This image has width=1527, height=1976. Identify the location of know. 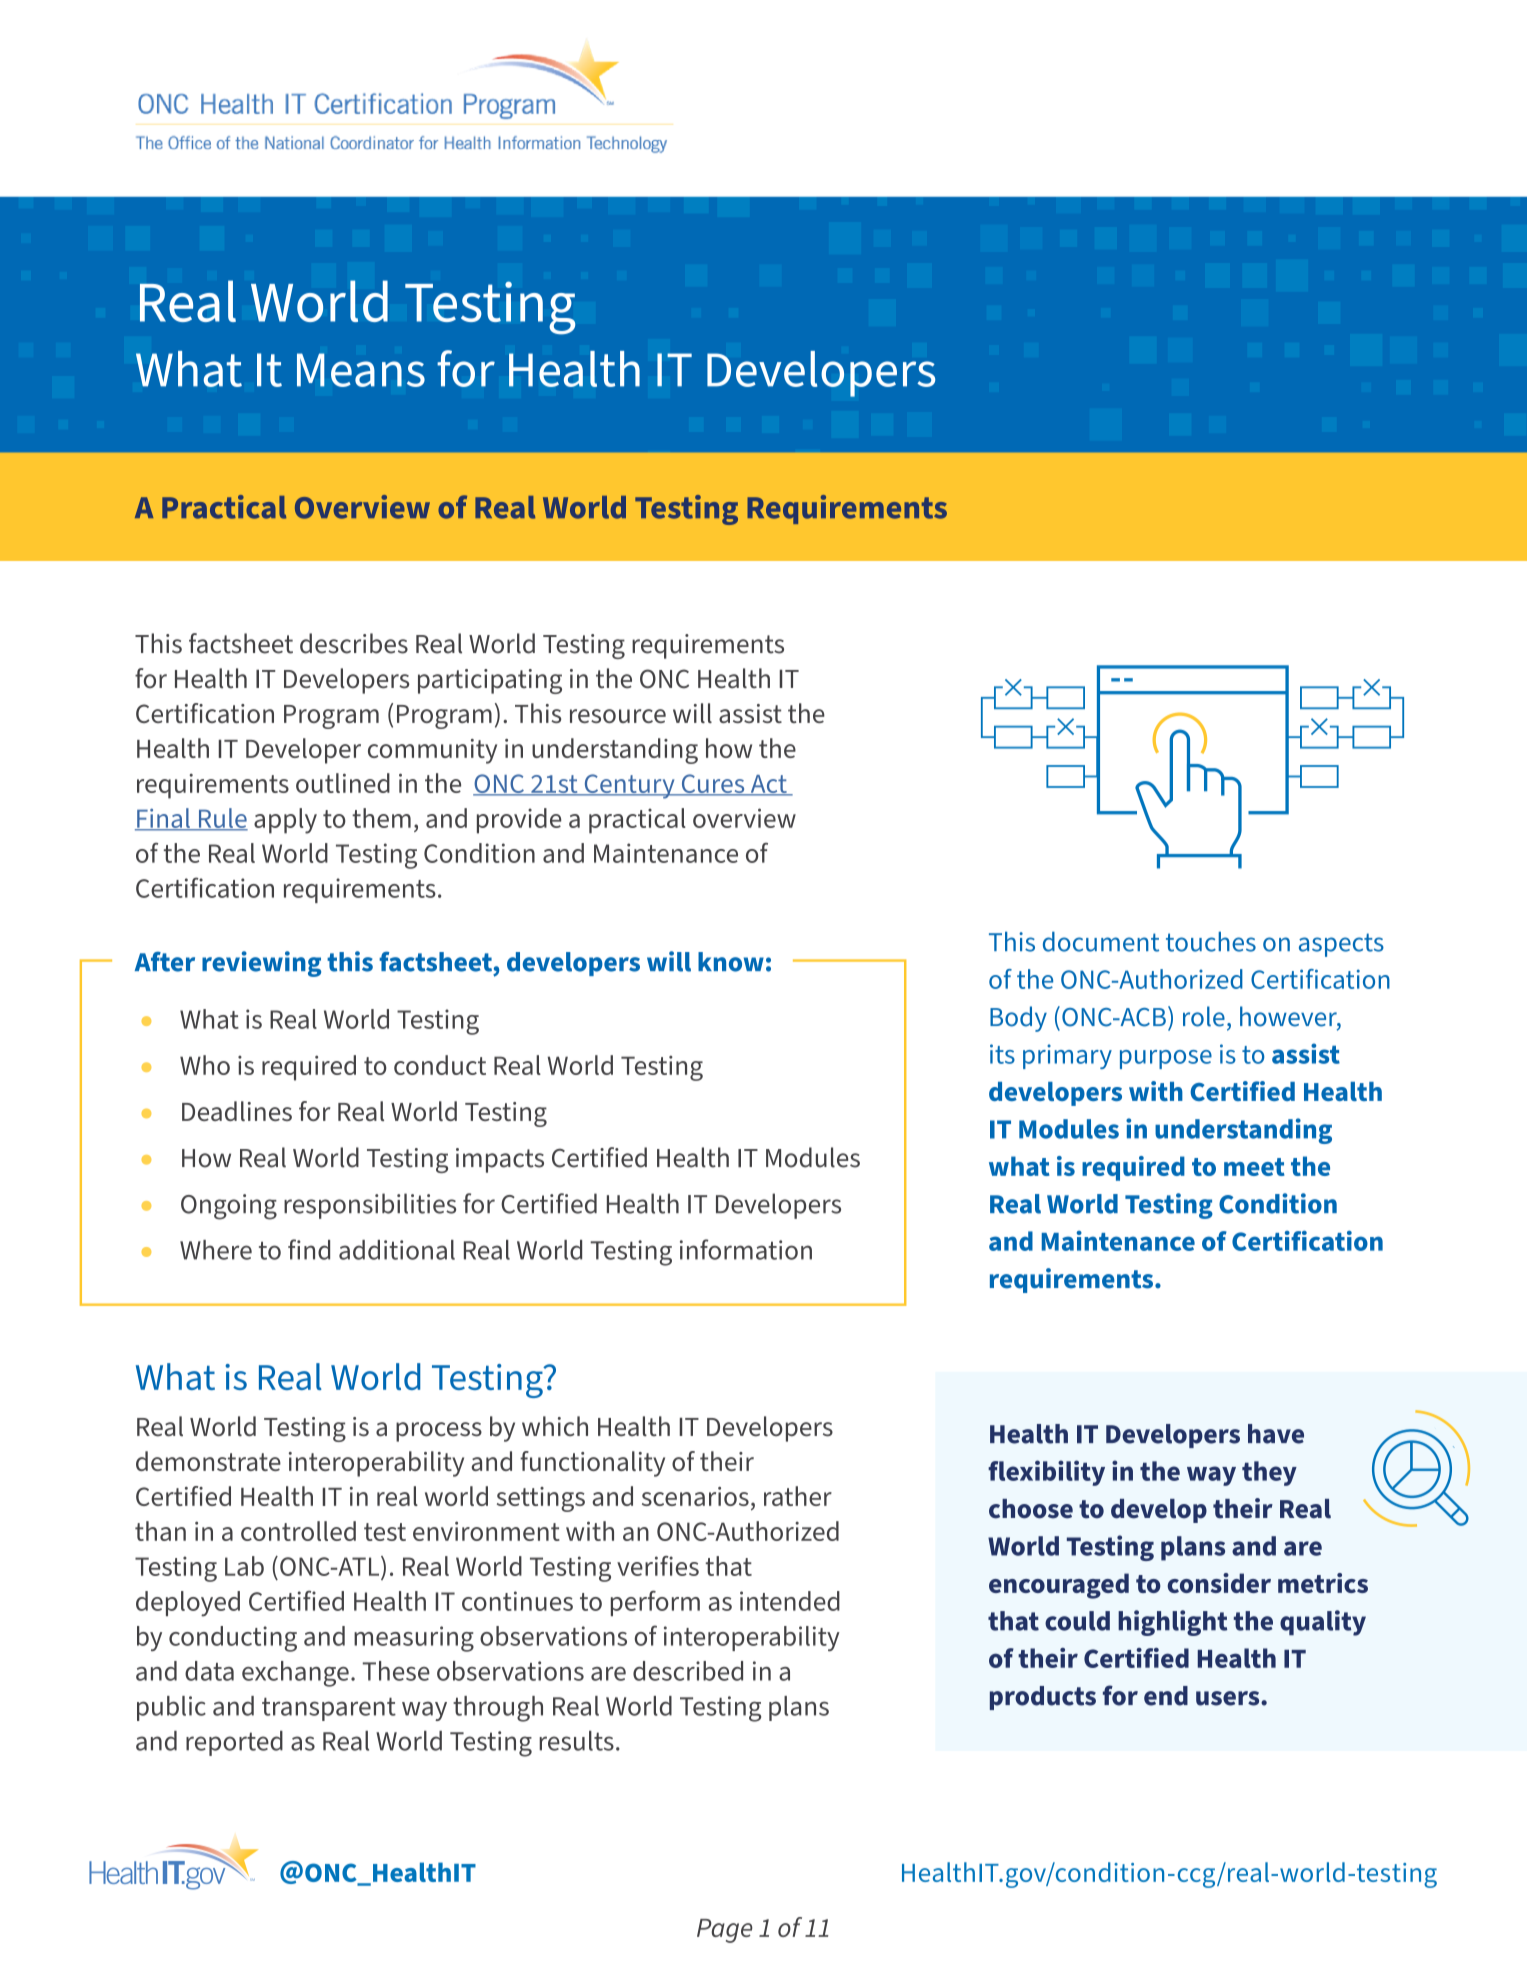
(731, 962).
